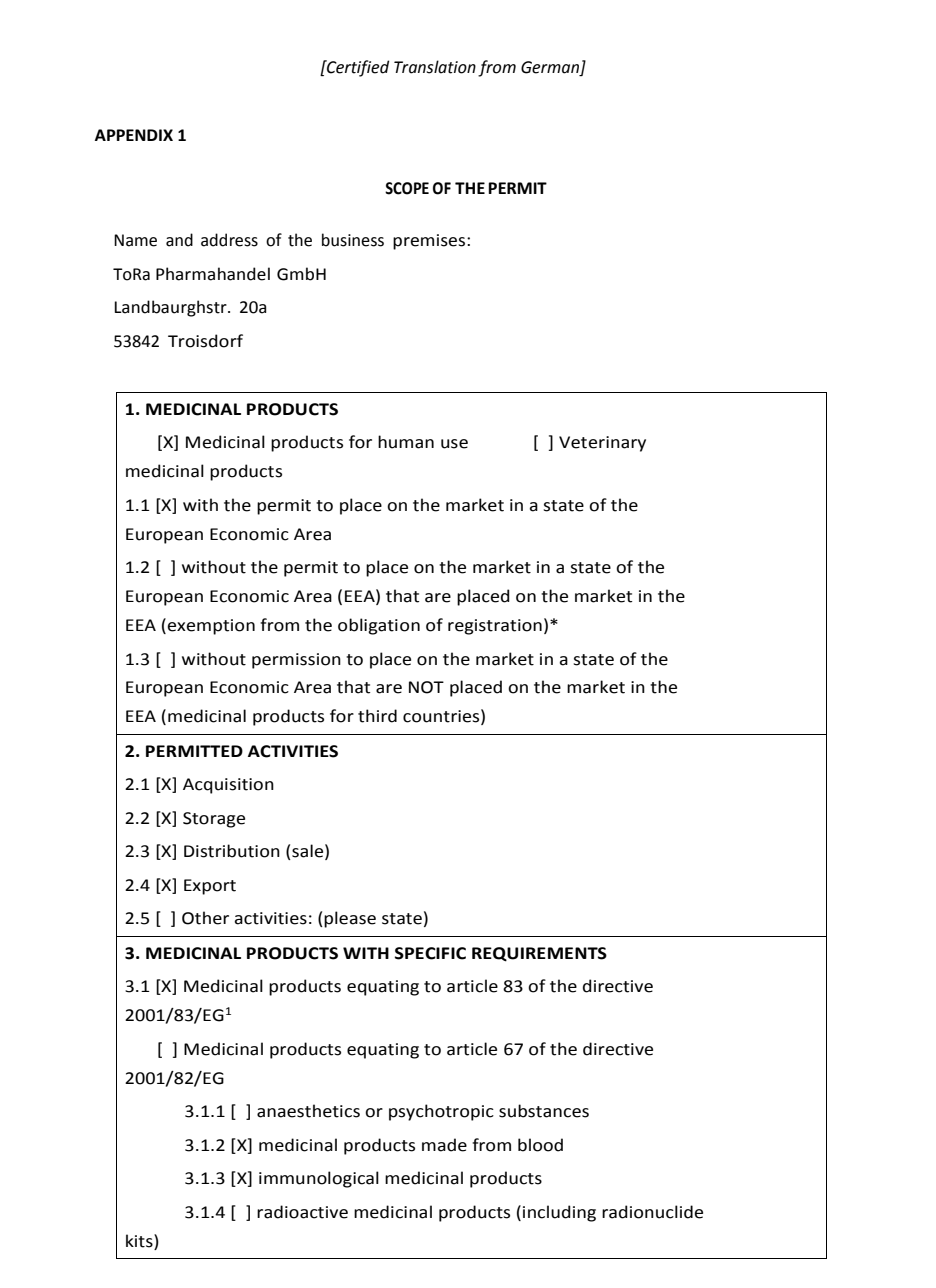  I want to click on APPENDIX, so click(134, 135).
